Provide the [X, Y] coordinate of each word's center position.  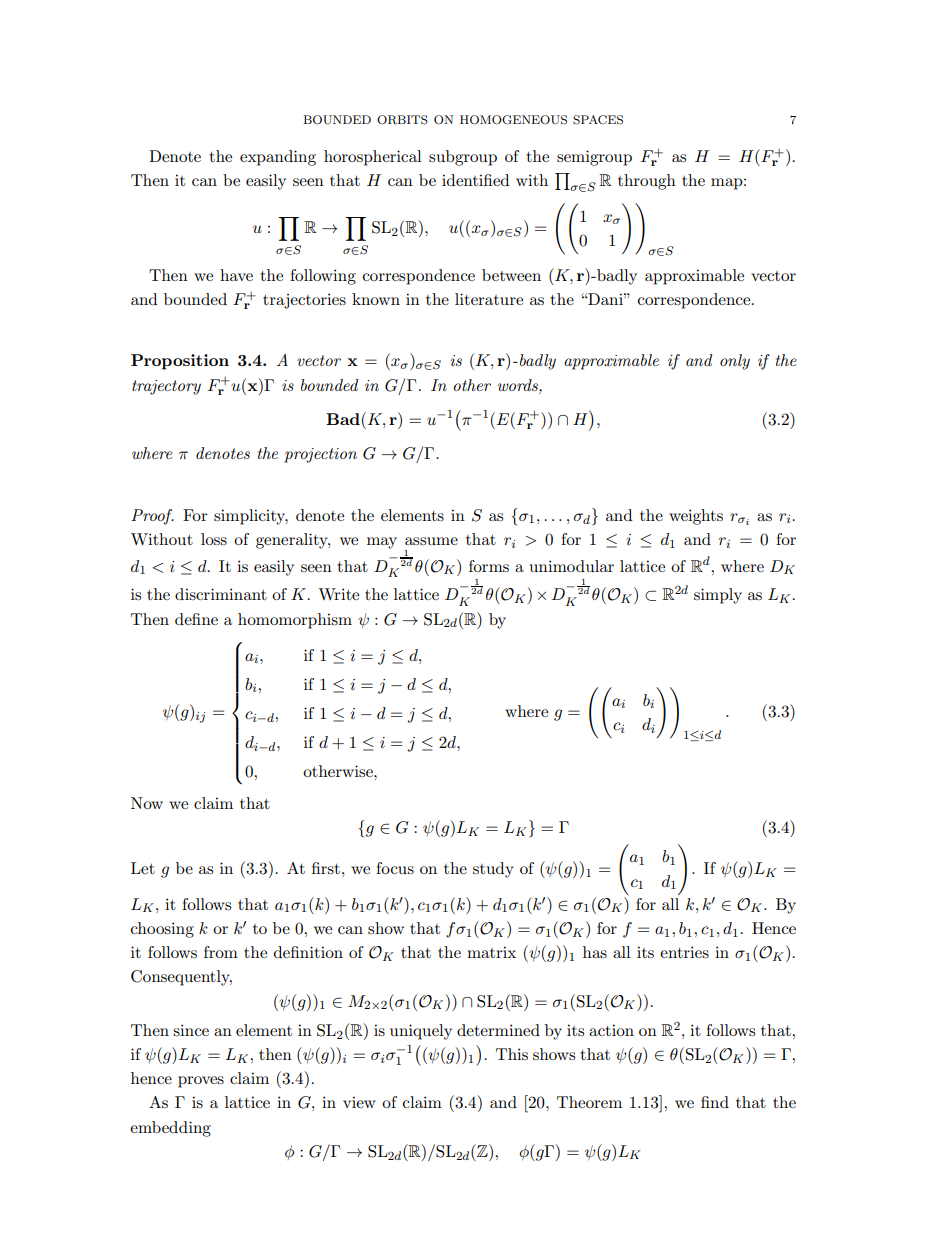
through [647, 182]
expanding [278, 158]
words [519, 385]
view [359, 1102]
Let [143, 868]
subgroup [463, 158]
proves [201, 1082]
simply [718, 596]
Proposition [180, 362]
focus [395, 868]
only [735, 362]
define [196, 619]
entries [684, 952]
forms [489, 566]
